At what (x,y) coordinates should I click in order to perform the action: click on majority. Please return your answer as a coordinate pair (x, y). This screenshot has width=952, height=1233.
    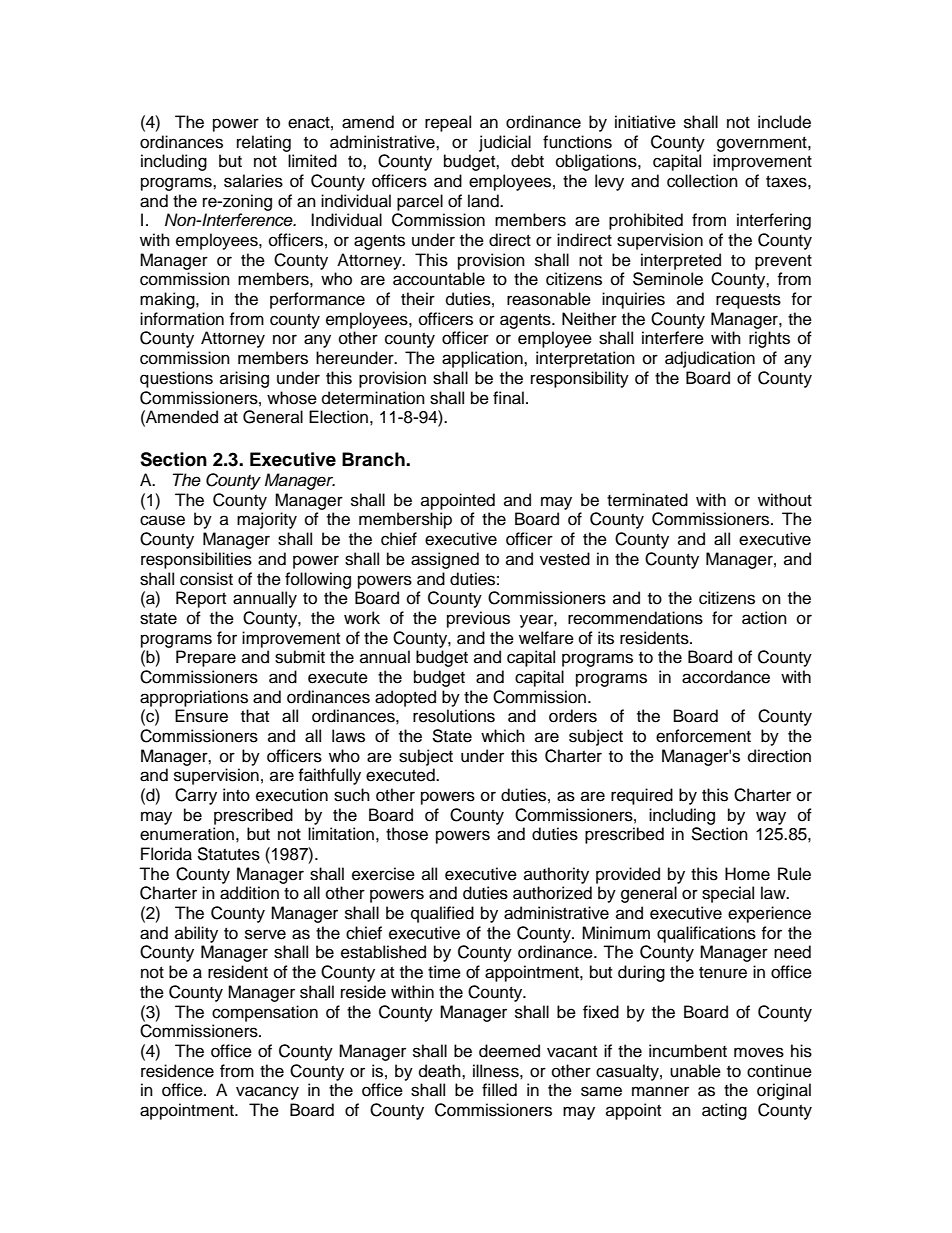
    Looking at the image, I should click on (267, 520).
